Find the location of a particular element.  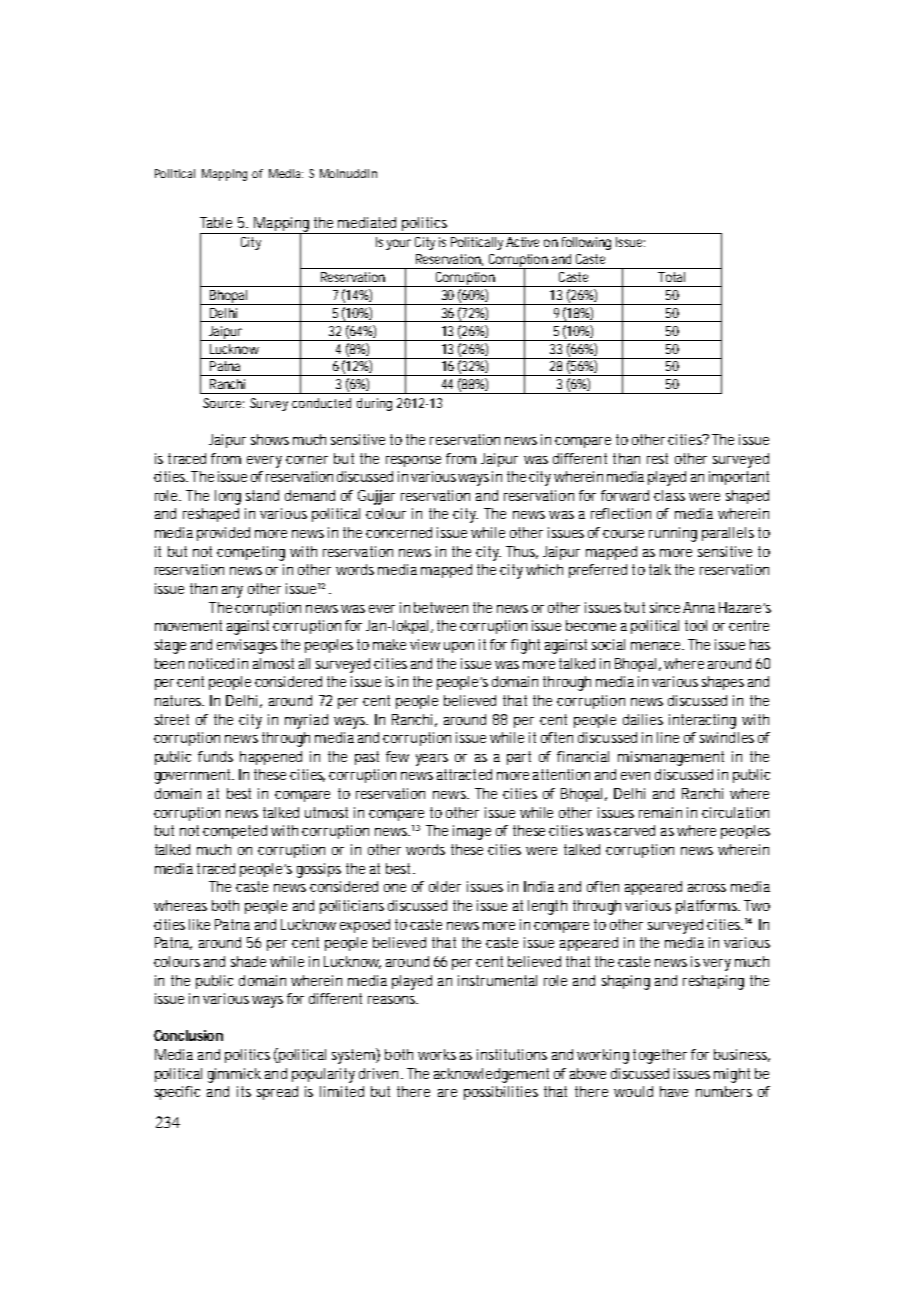

any is located at coordinates (232, 592).
